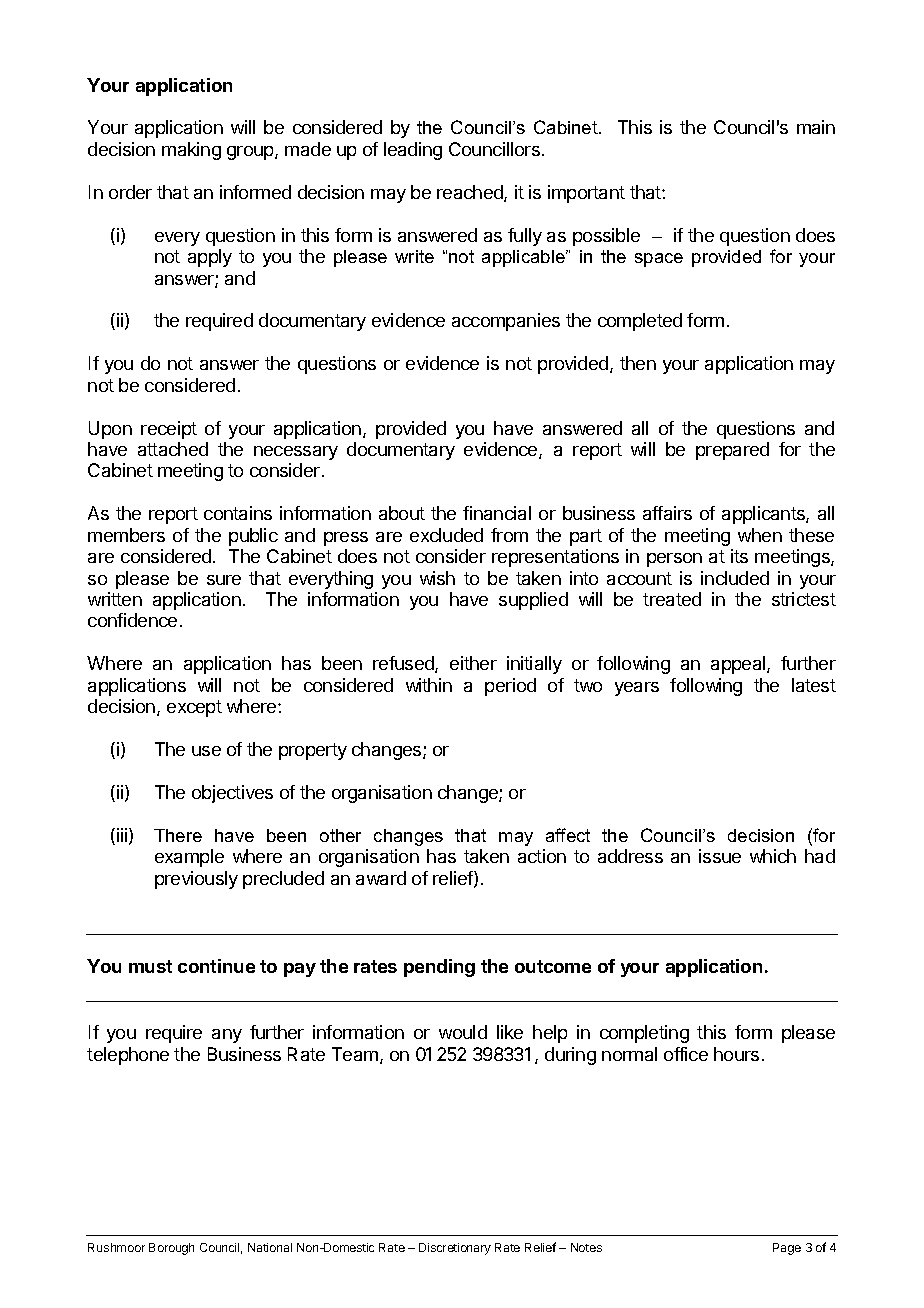 The height and width of the screenshot is (1308, 924). I want to click on issue, so click(720, 856).
